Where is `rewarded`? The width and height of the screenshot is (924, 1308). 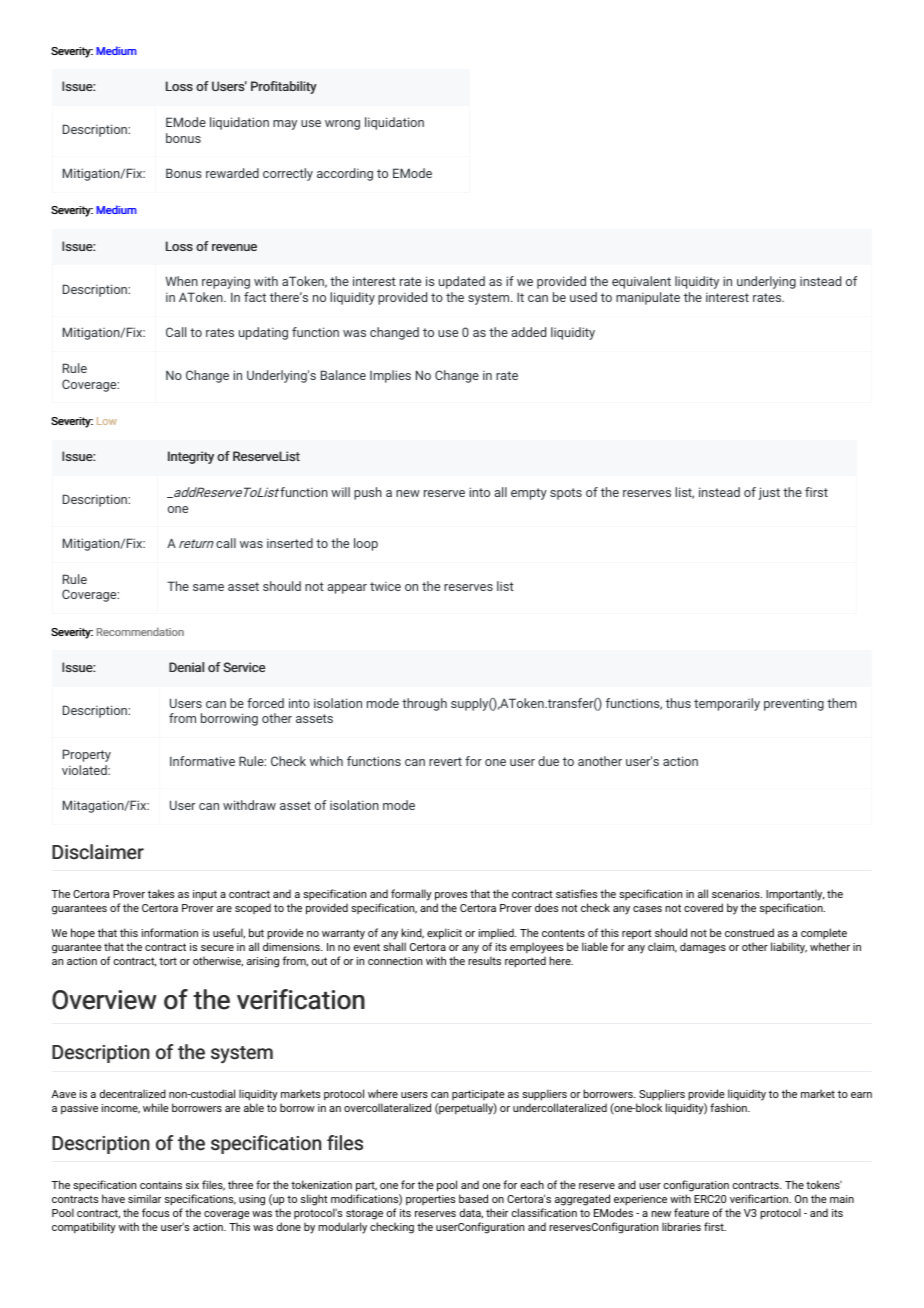
rewarded is located at coordinates (232, 173).
